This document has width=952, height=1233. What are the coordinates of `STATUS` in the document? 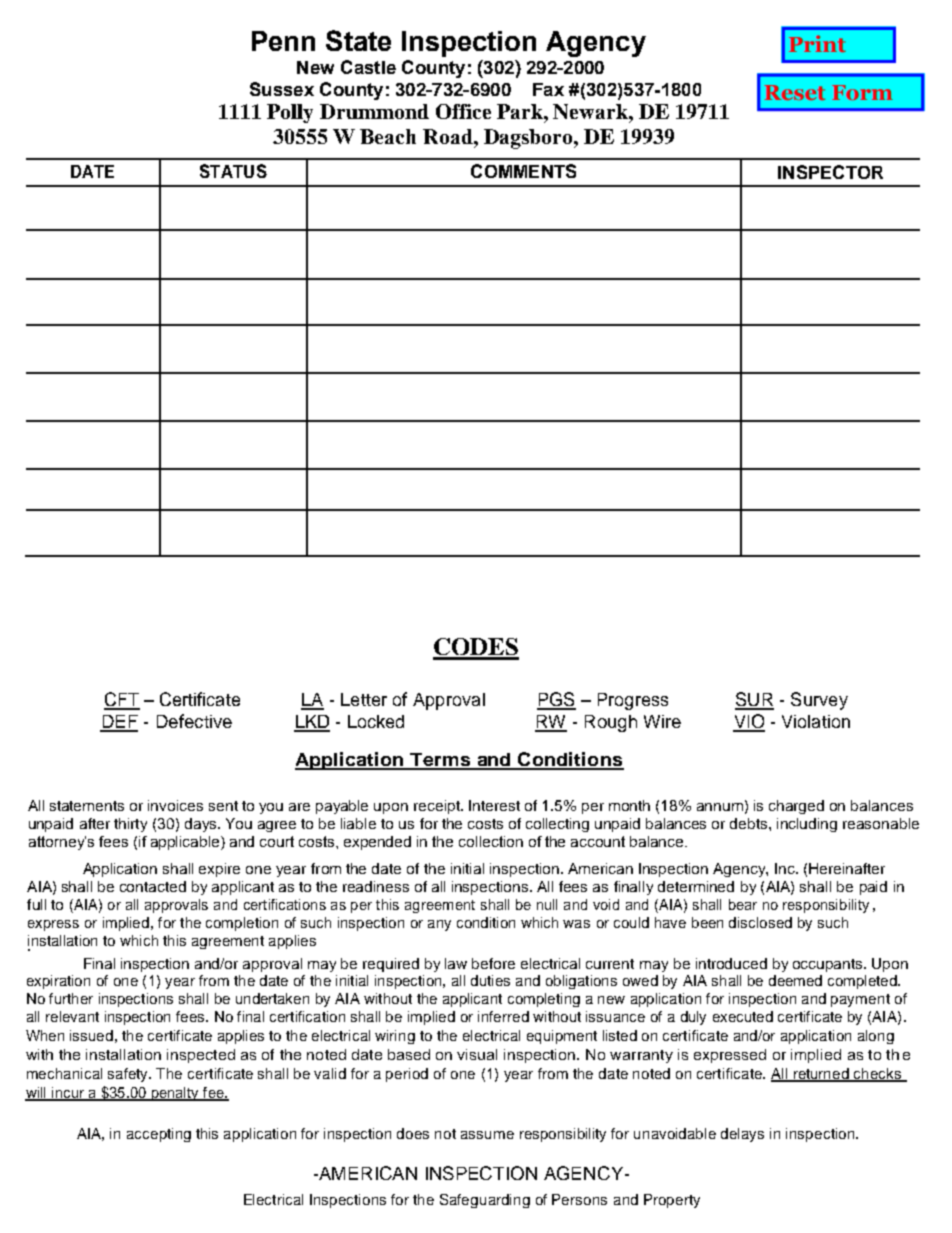 It's located at (233, 171).
